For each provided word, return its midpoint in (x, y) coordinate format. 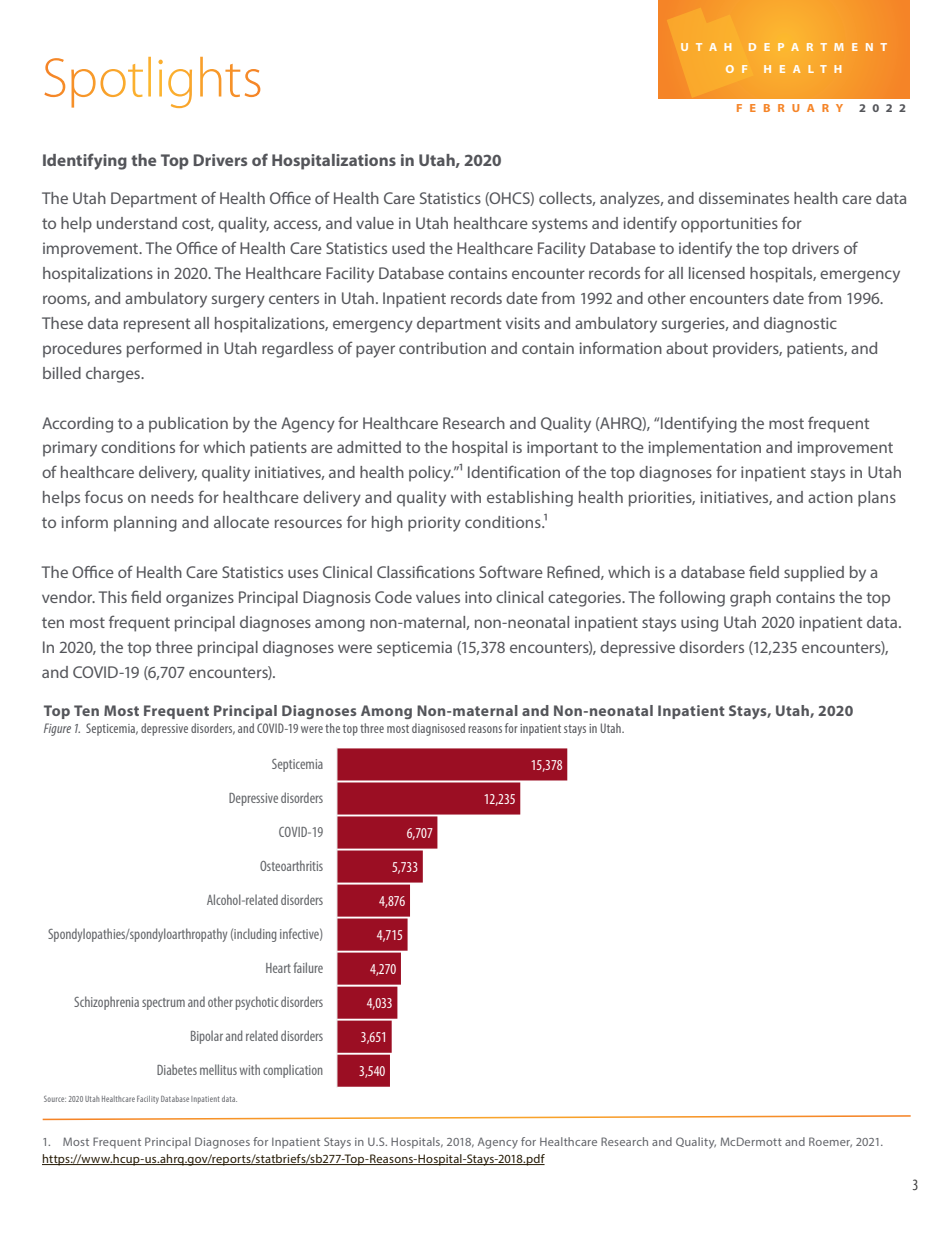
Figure (57, 729)
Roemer (830, 1142)
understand (137, 223)
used (408, 248)
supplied (814, 574)
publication (188, 425)
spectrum (163, 1004)
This (112, 597)
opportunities (729, 225)
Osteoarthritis (291, 865)
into (478, 597)
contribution (442, 348)
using (699, 624)
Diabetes (177, 1069)
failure (308, 967)
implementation (704, 449)
